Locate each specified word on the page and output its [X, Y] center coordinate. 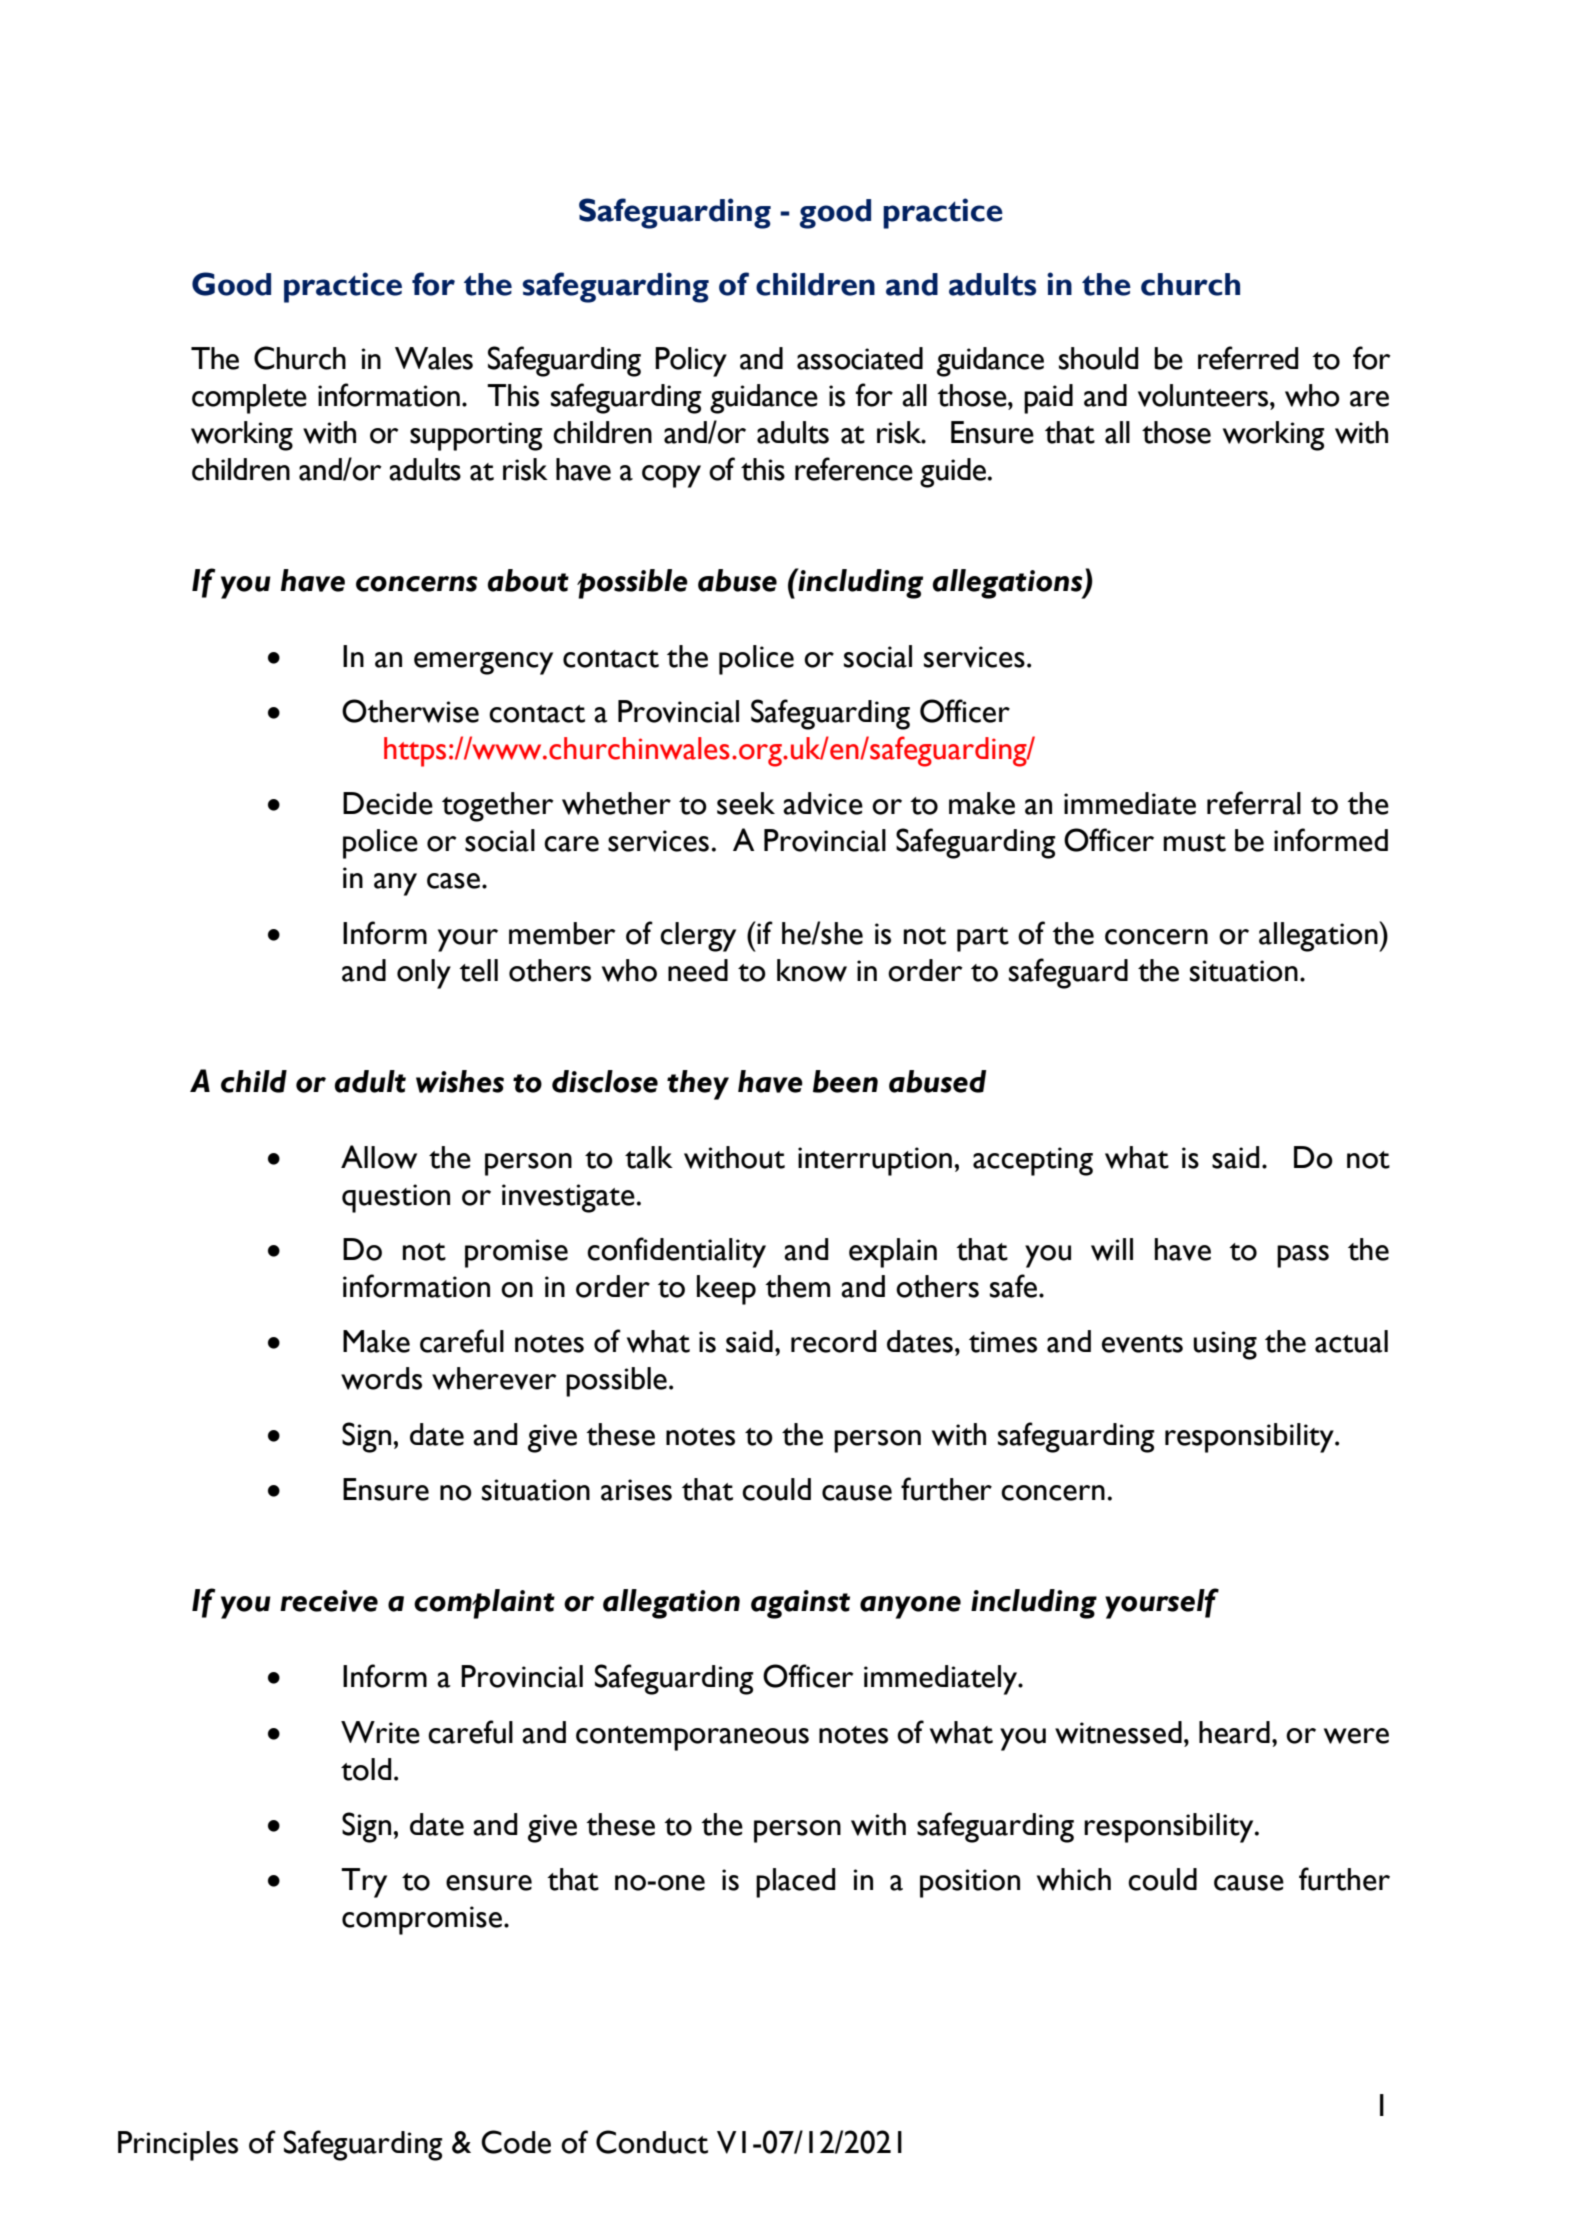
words [381, 1378]
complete [249, 399]
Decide [388, 803]
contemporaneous [692, 1738]
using [1225, 1345]
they [698, 1085]
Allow [379, 1157]
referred [1248, 358]
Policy [691, 362]
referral [1254, 803]
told [366, 1769]
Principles [178, 2146]
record [834, 1341]
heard [1234, 1732]
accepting [1033, 1161]
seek [746, 803]
